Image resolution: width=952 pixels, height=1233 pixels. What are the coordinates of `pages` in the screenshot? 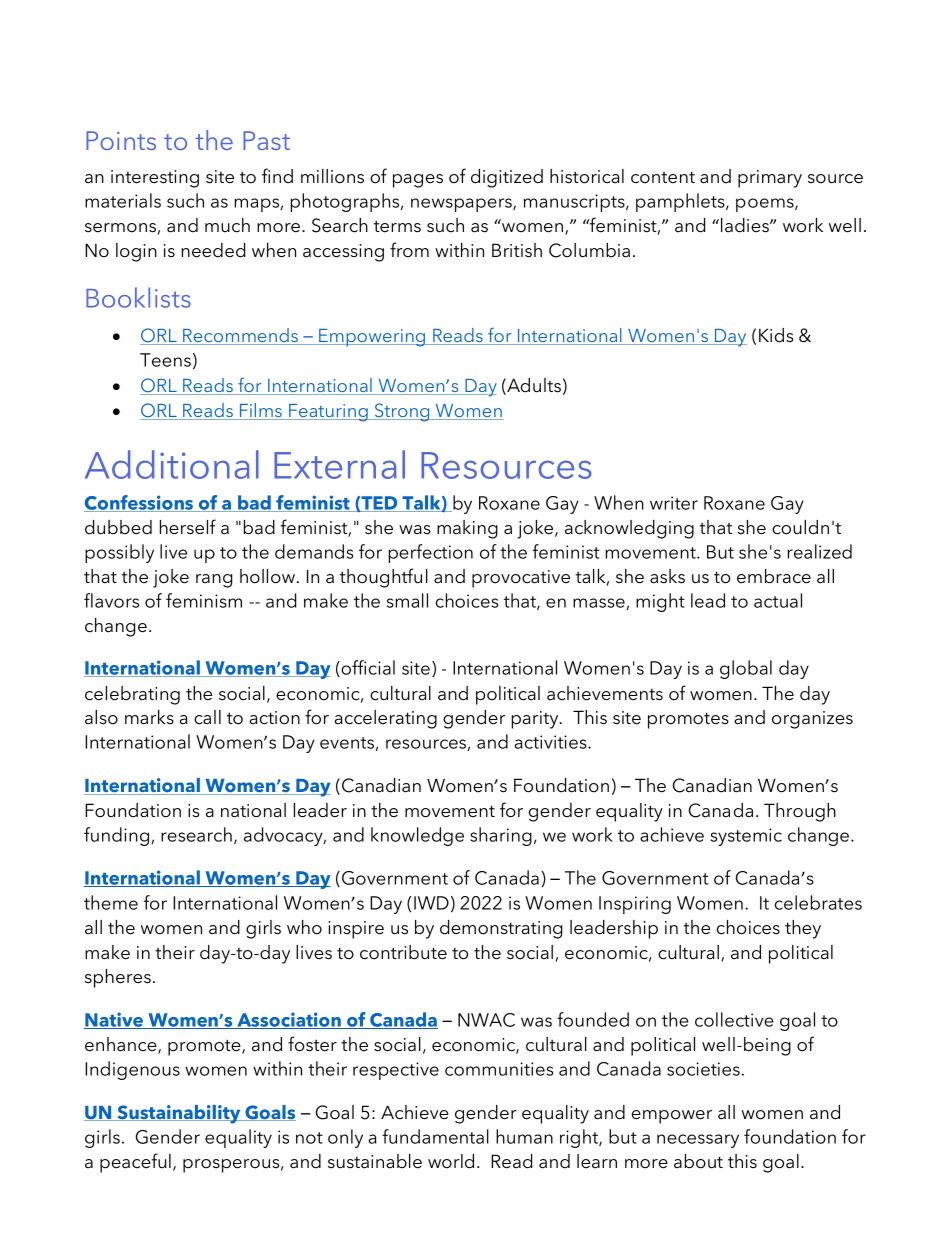 It's located at (418, 181).
